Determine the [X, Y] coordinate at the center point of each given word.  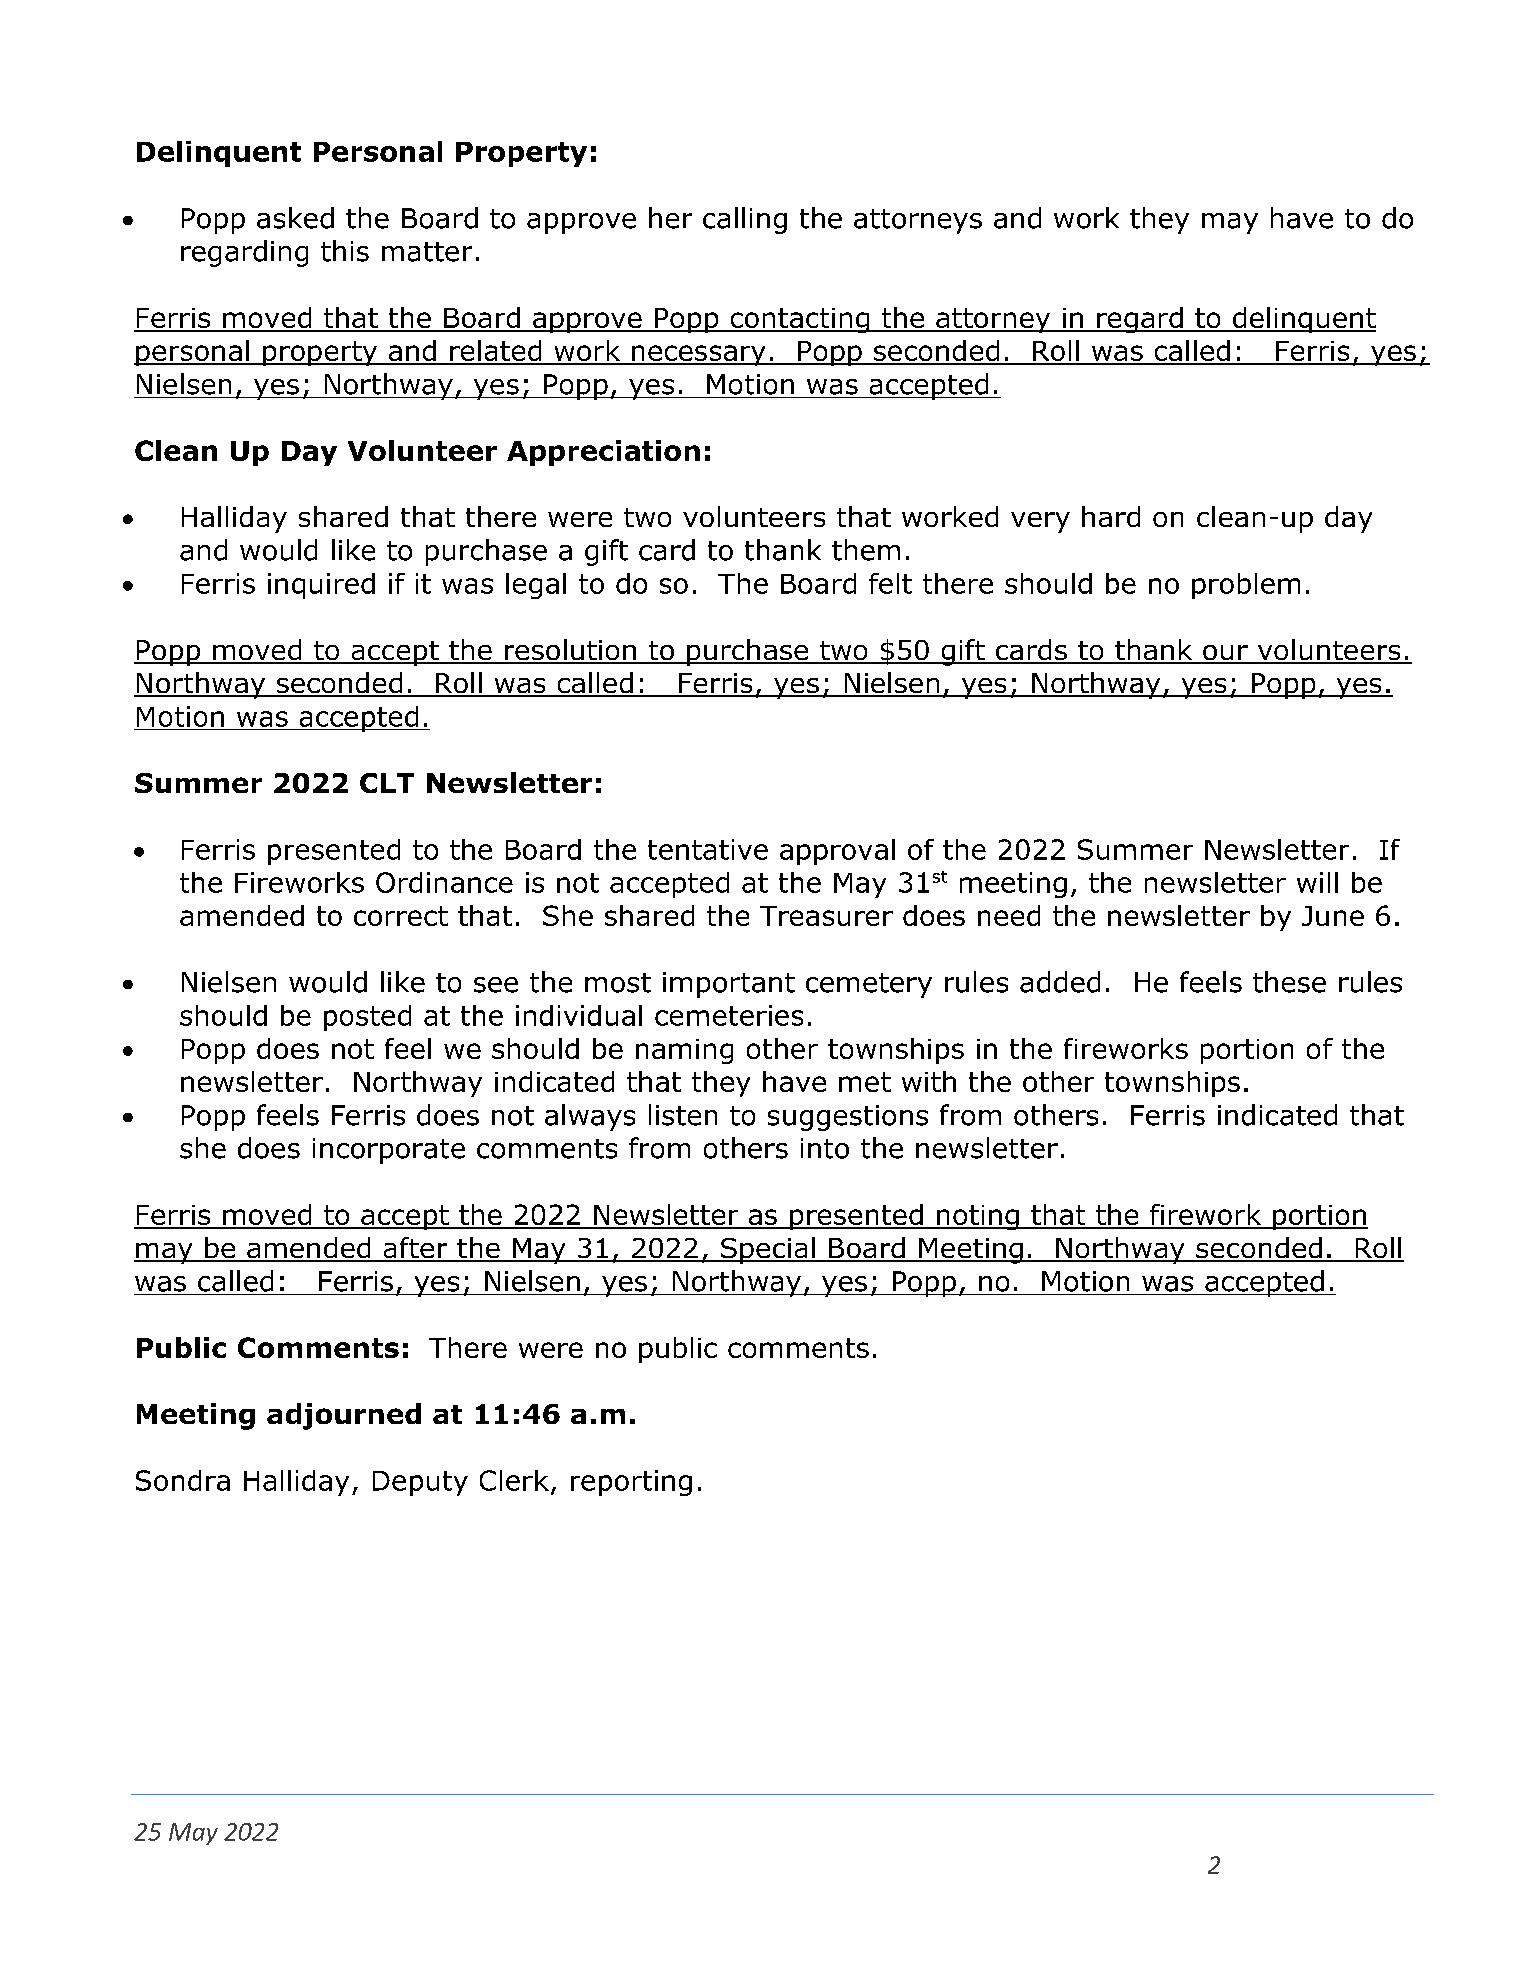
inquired [321, 586]
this [345, 251]
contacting [800, 320]
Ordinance [444, 882]
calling [745, 220]
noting [978, 1217]
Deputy [420, 1483]
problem [1246, 586]
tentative [708, 849]
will [1317, 882]
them [866, 550]
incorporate [389, 1151]
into [825, 1148]
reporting [631, 1483]
